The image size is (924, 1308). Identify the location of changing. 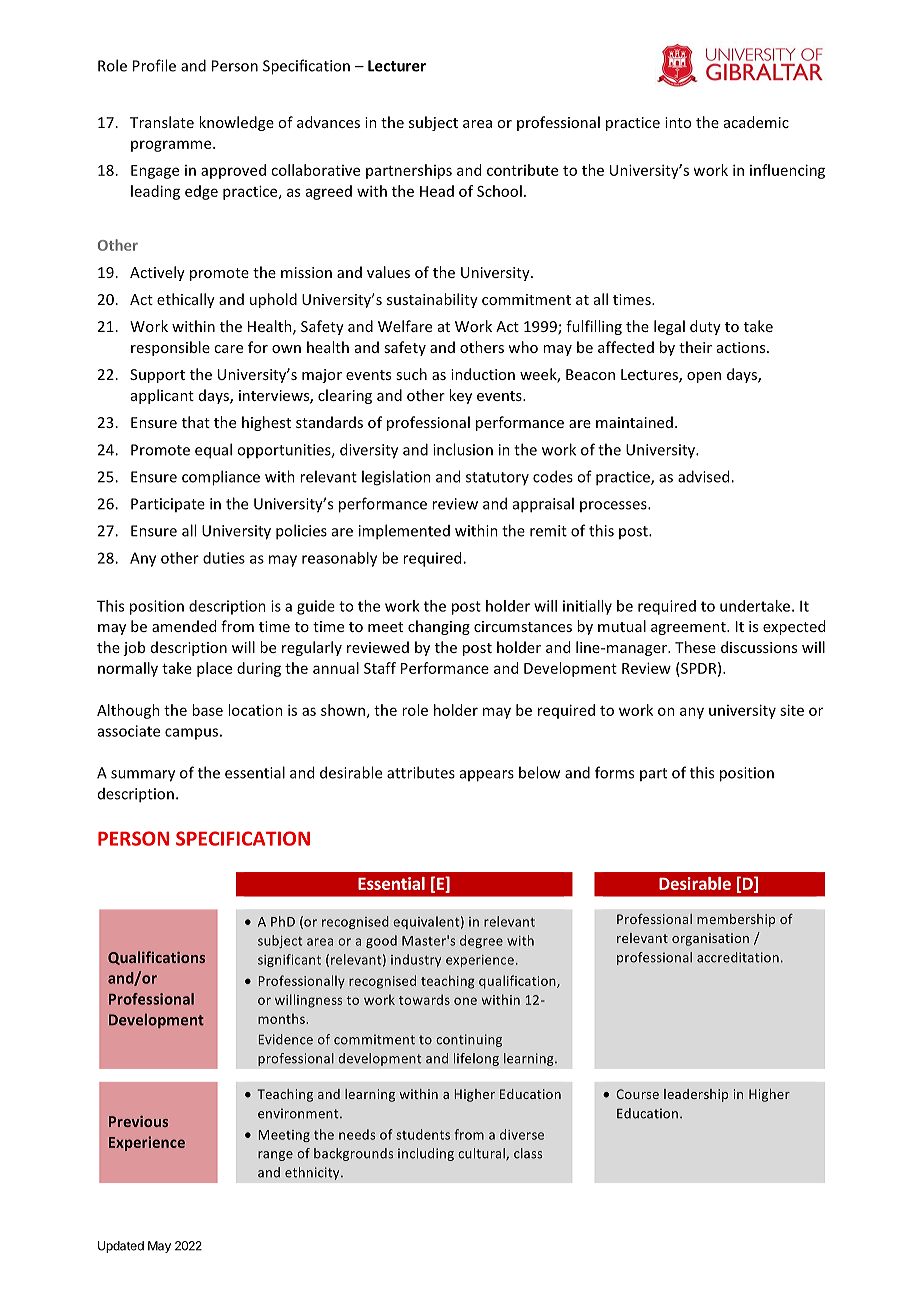
(439, 627).
